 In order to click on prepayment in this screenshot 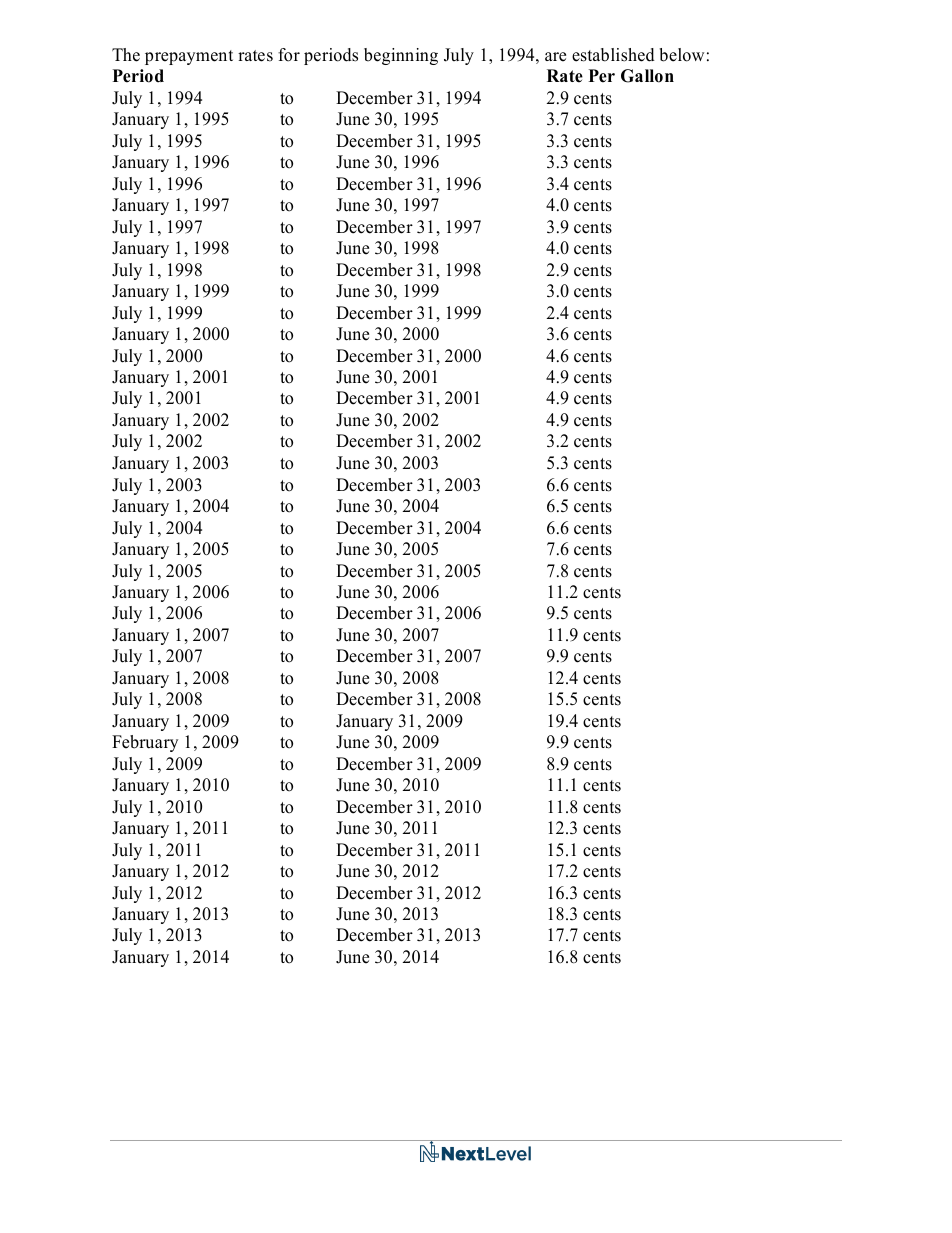, I will do `click(189, 57)`.
